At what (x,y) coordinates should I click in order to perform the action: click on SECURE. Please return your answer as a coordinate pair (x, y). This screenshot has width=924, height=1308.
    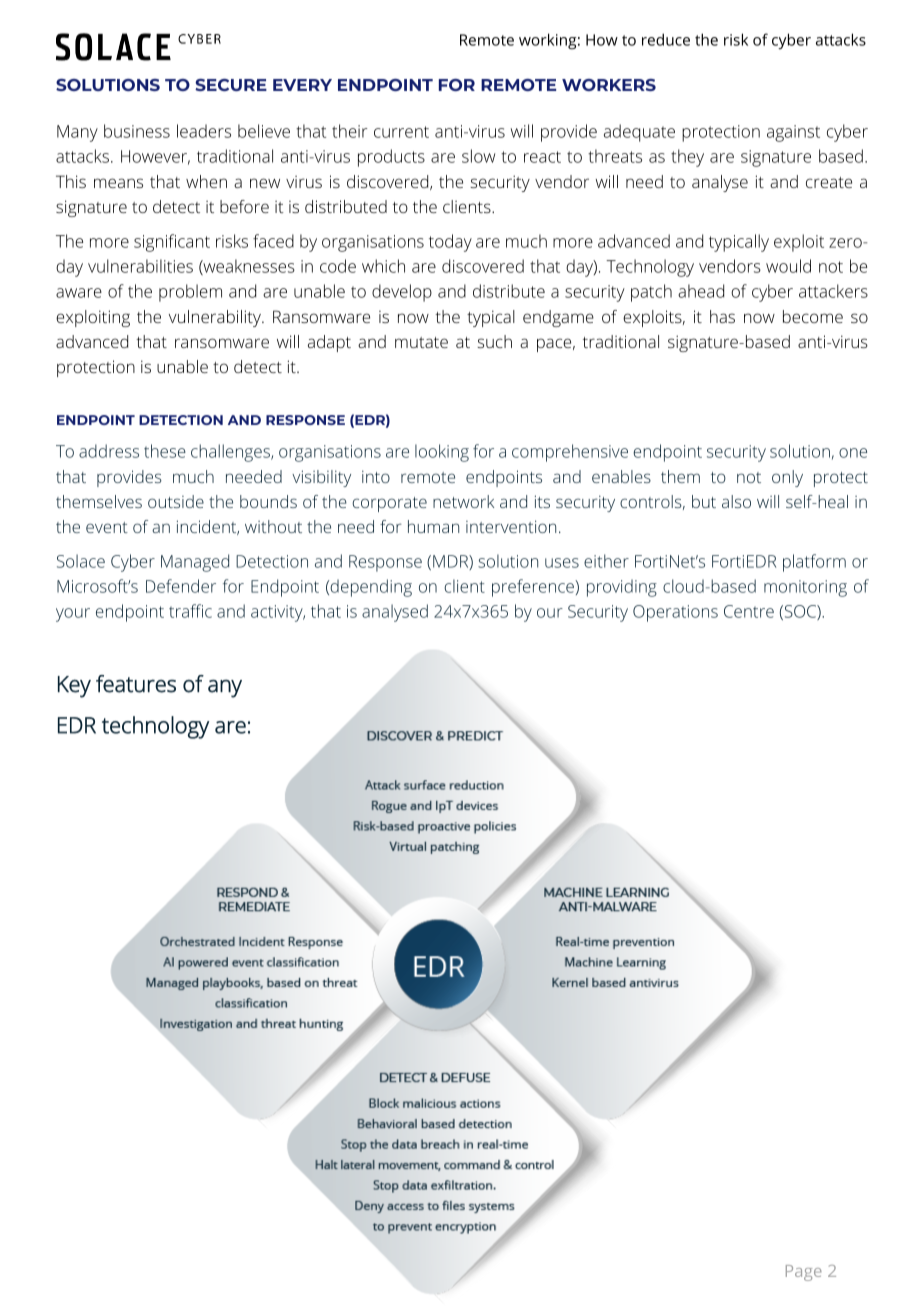
    Looking at the image, I should click on (231, 85).
